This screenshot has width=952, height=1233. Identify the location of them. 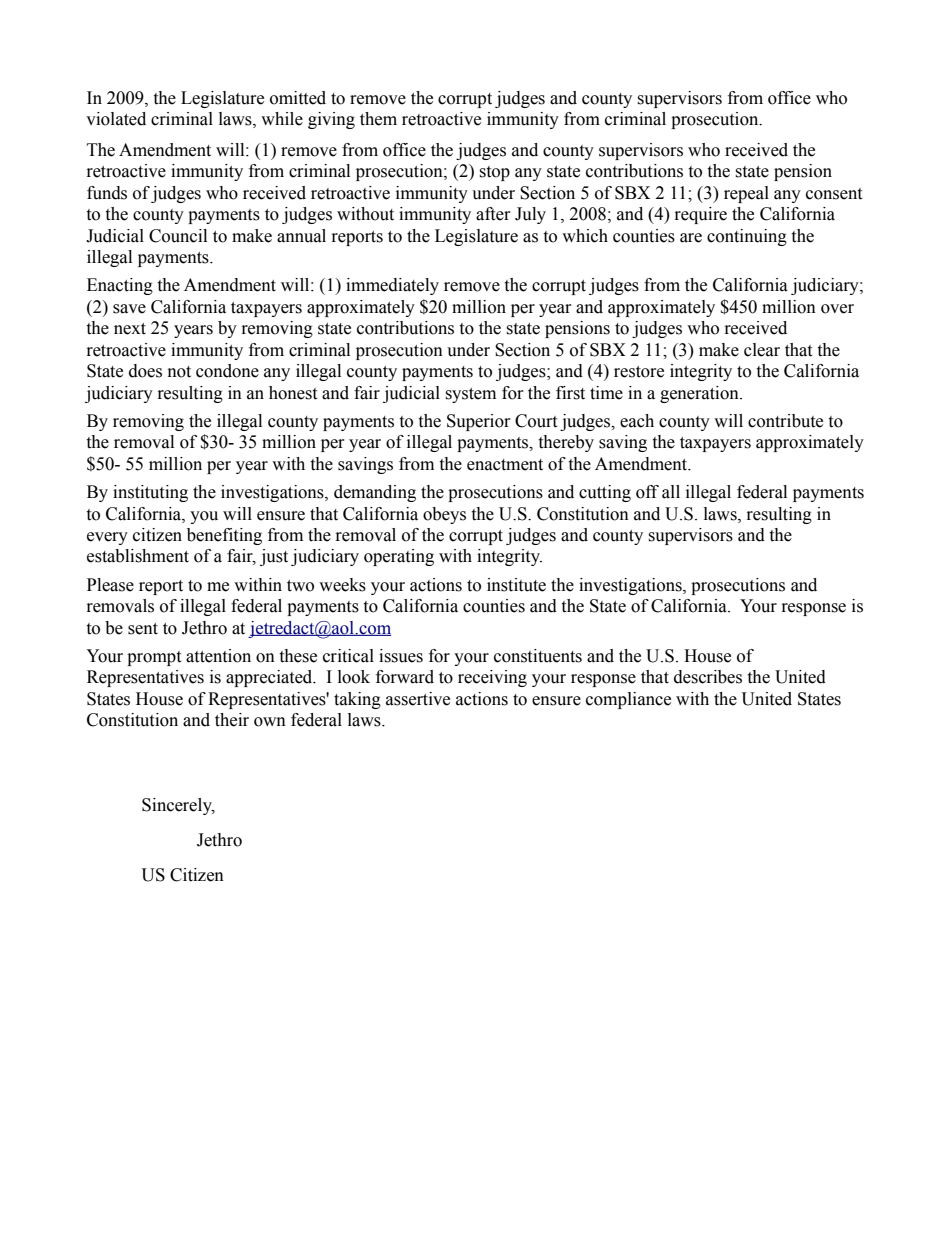
(378, 119).
